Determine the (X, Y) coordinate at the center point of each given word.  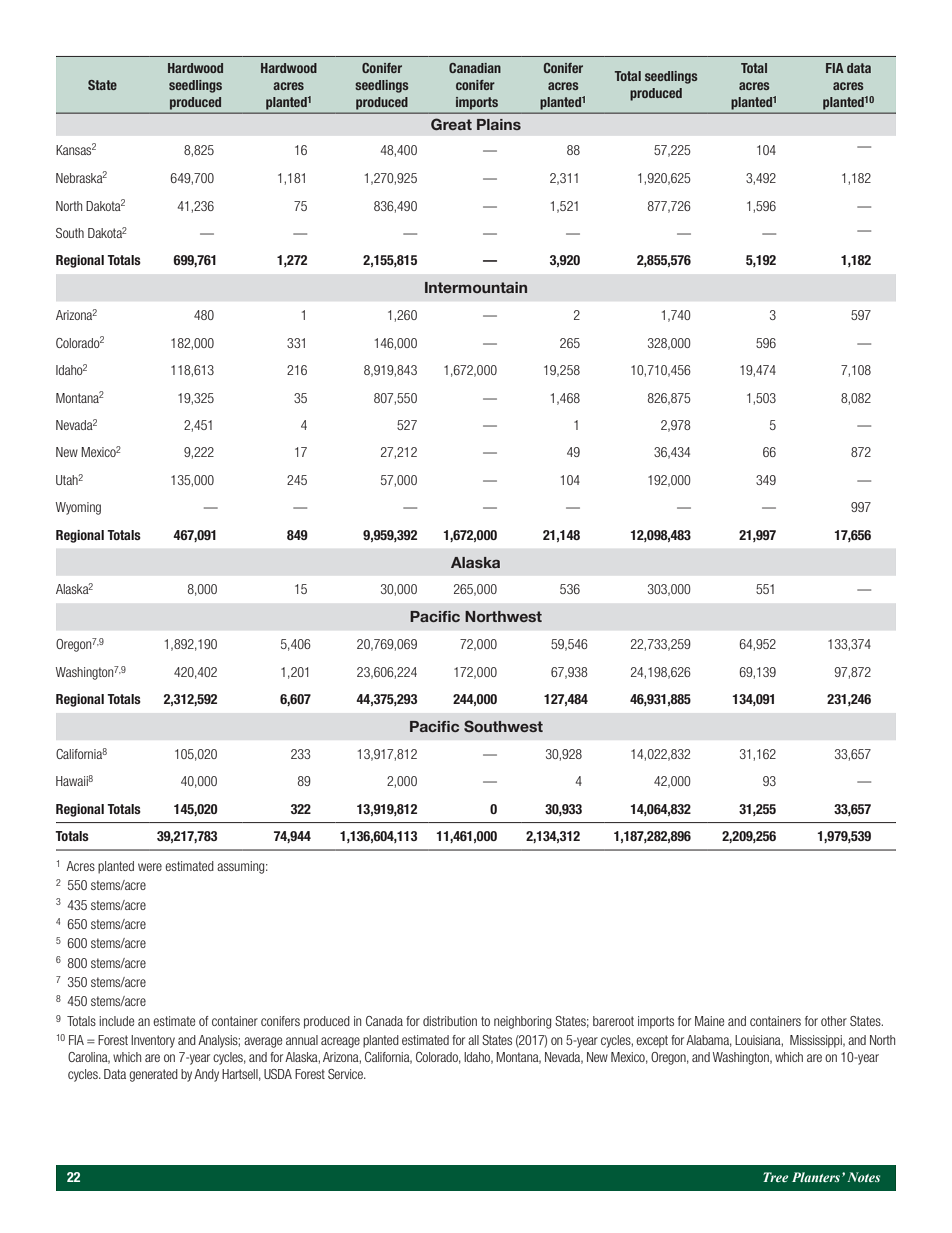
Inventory (153, 1041)
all (473, 1040)
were (150, 867)
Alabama (709, 1041)
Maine (709, 1021)
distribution (450, 1021)
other (834, 1021)
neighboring (522, 1022)
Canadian (475, 68)
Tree (775, 1177)
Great (451, 124)
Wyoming (78, 508)
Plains (499, 124)
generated (153, 1075)
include (116, 1021)
